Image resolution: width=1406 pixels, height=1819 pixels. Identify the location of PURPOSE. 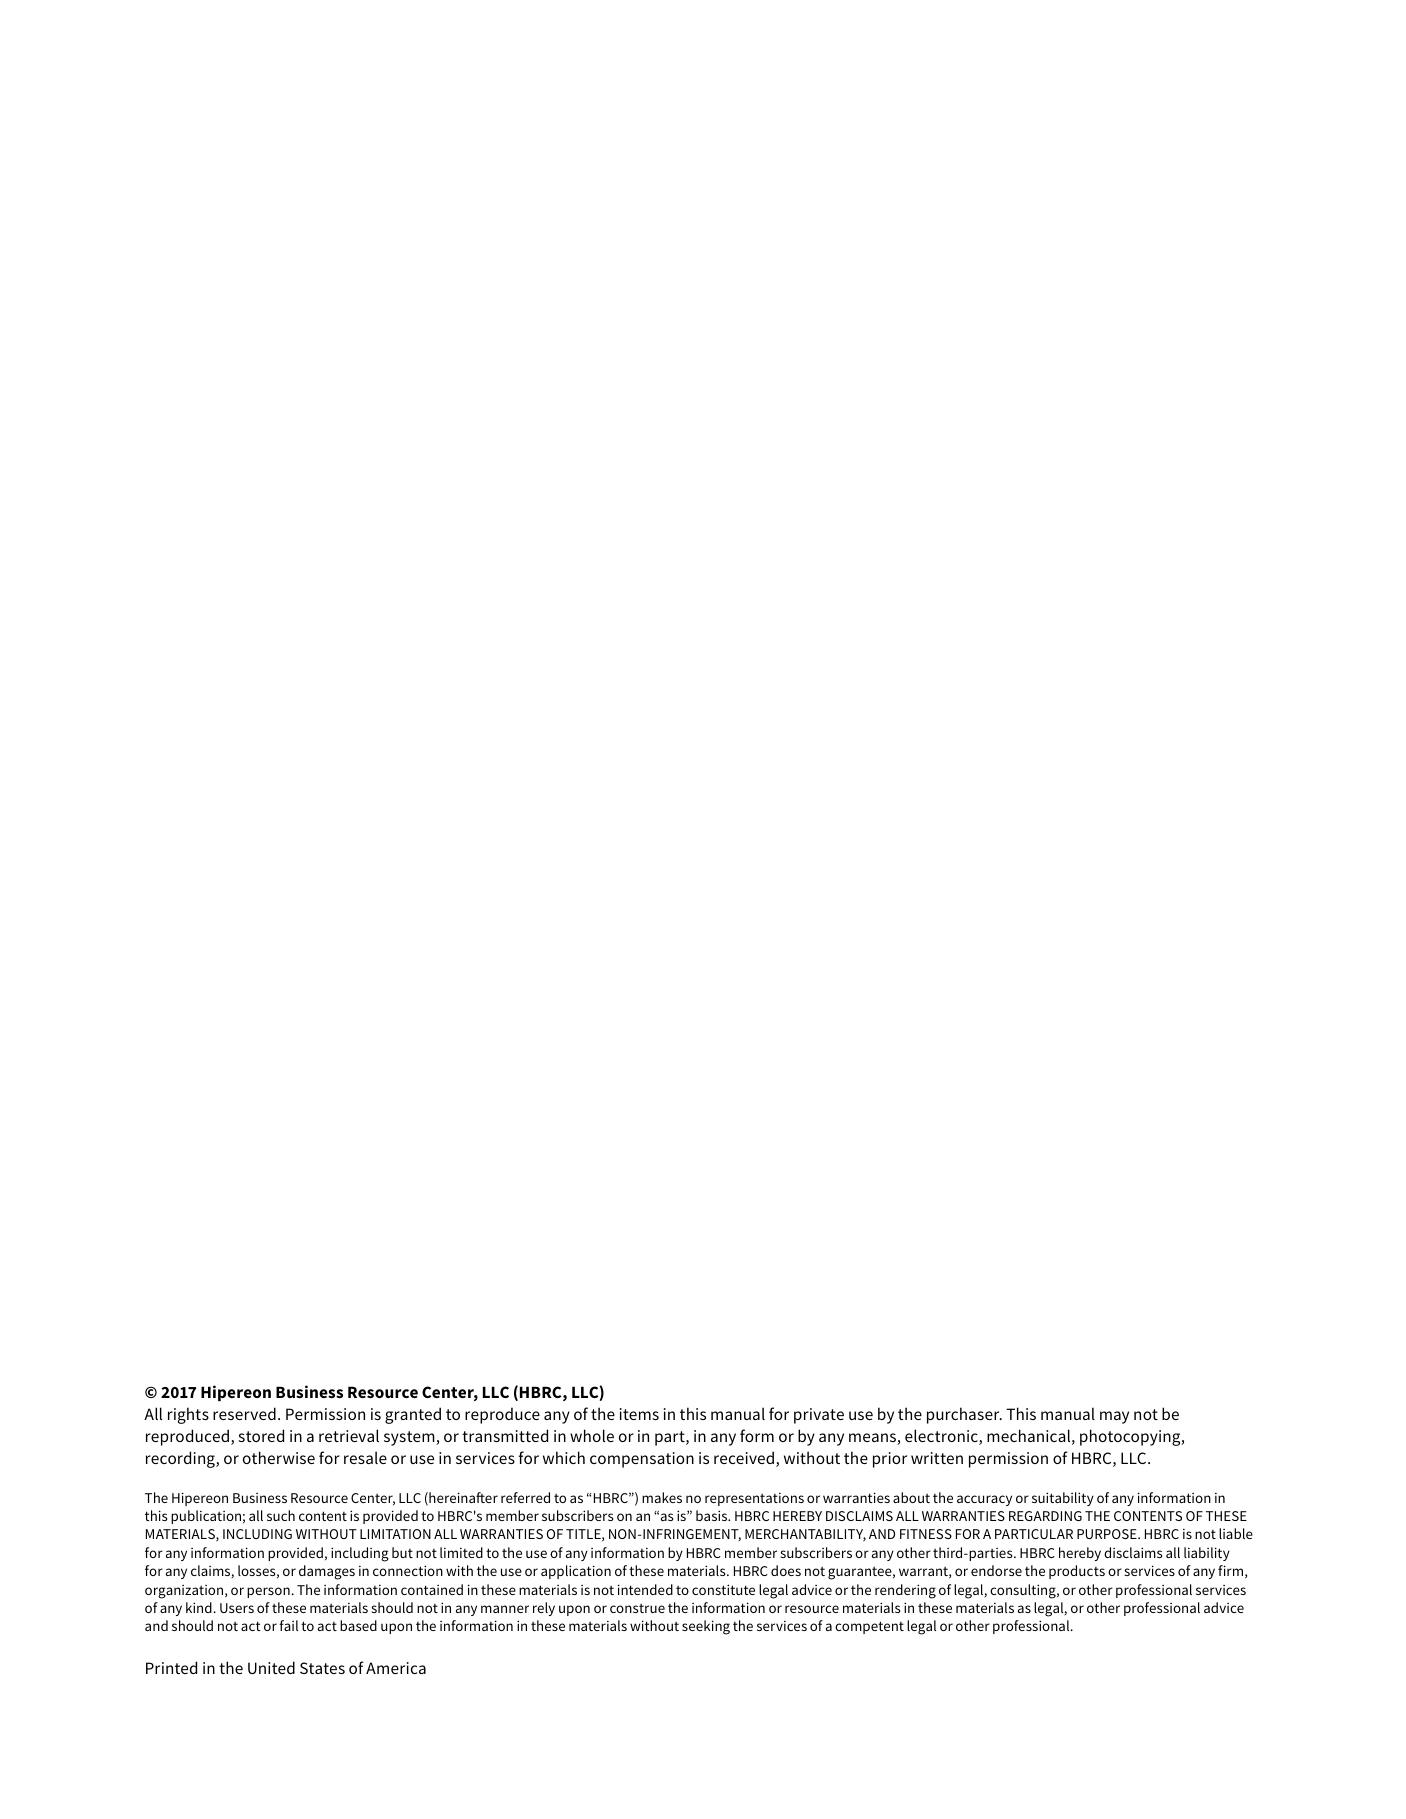
(1108, 1534).
